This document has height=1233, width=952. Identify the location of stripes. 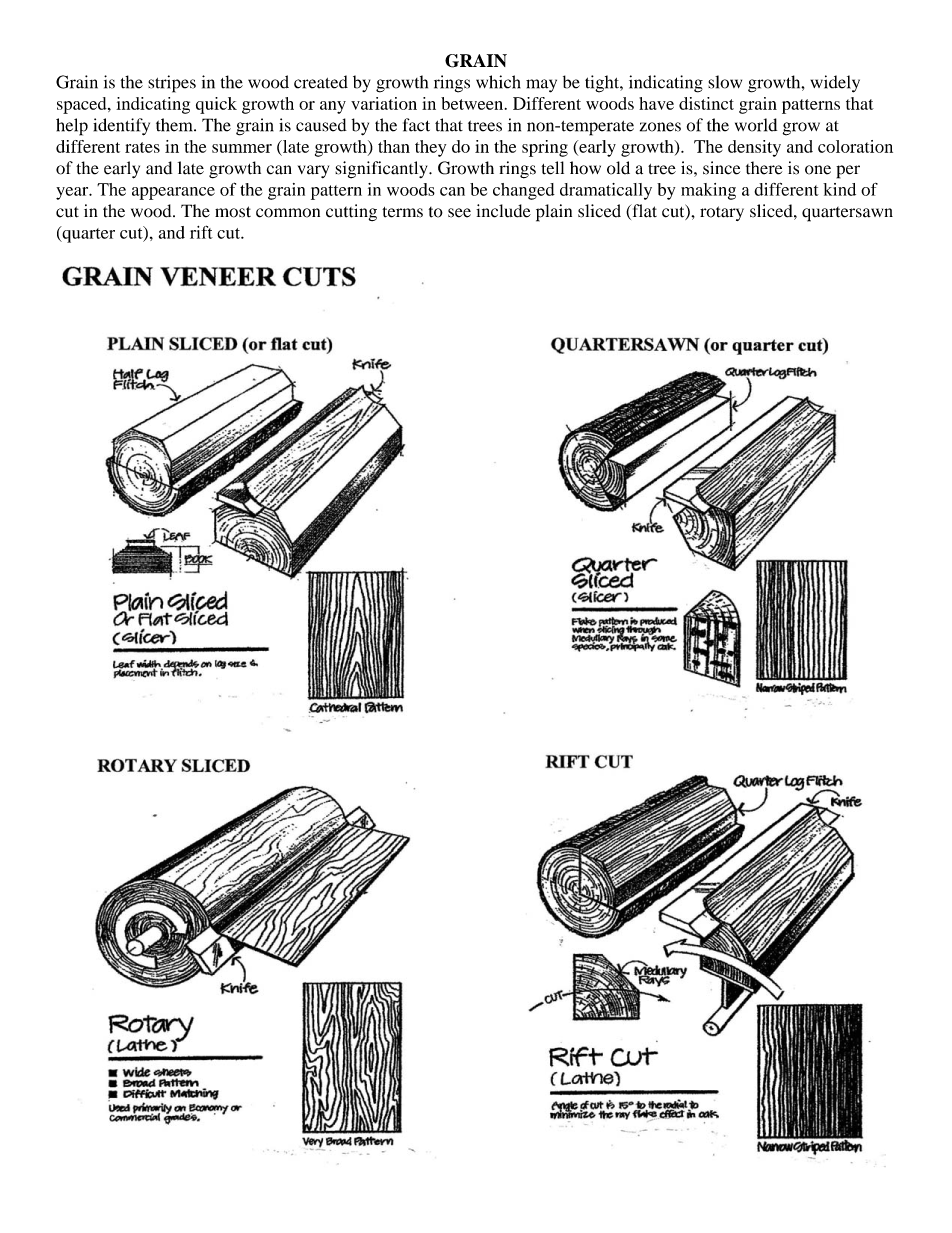
(172, 84).
